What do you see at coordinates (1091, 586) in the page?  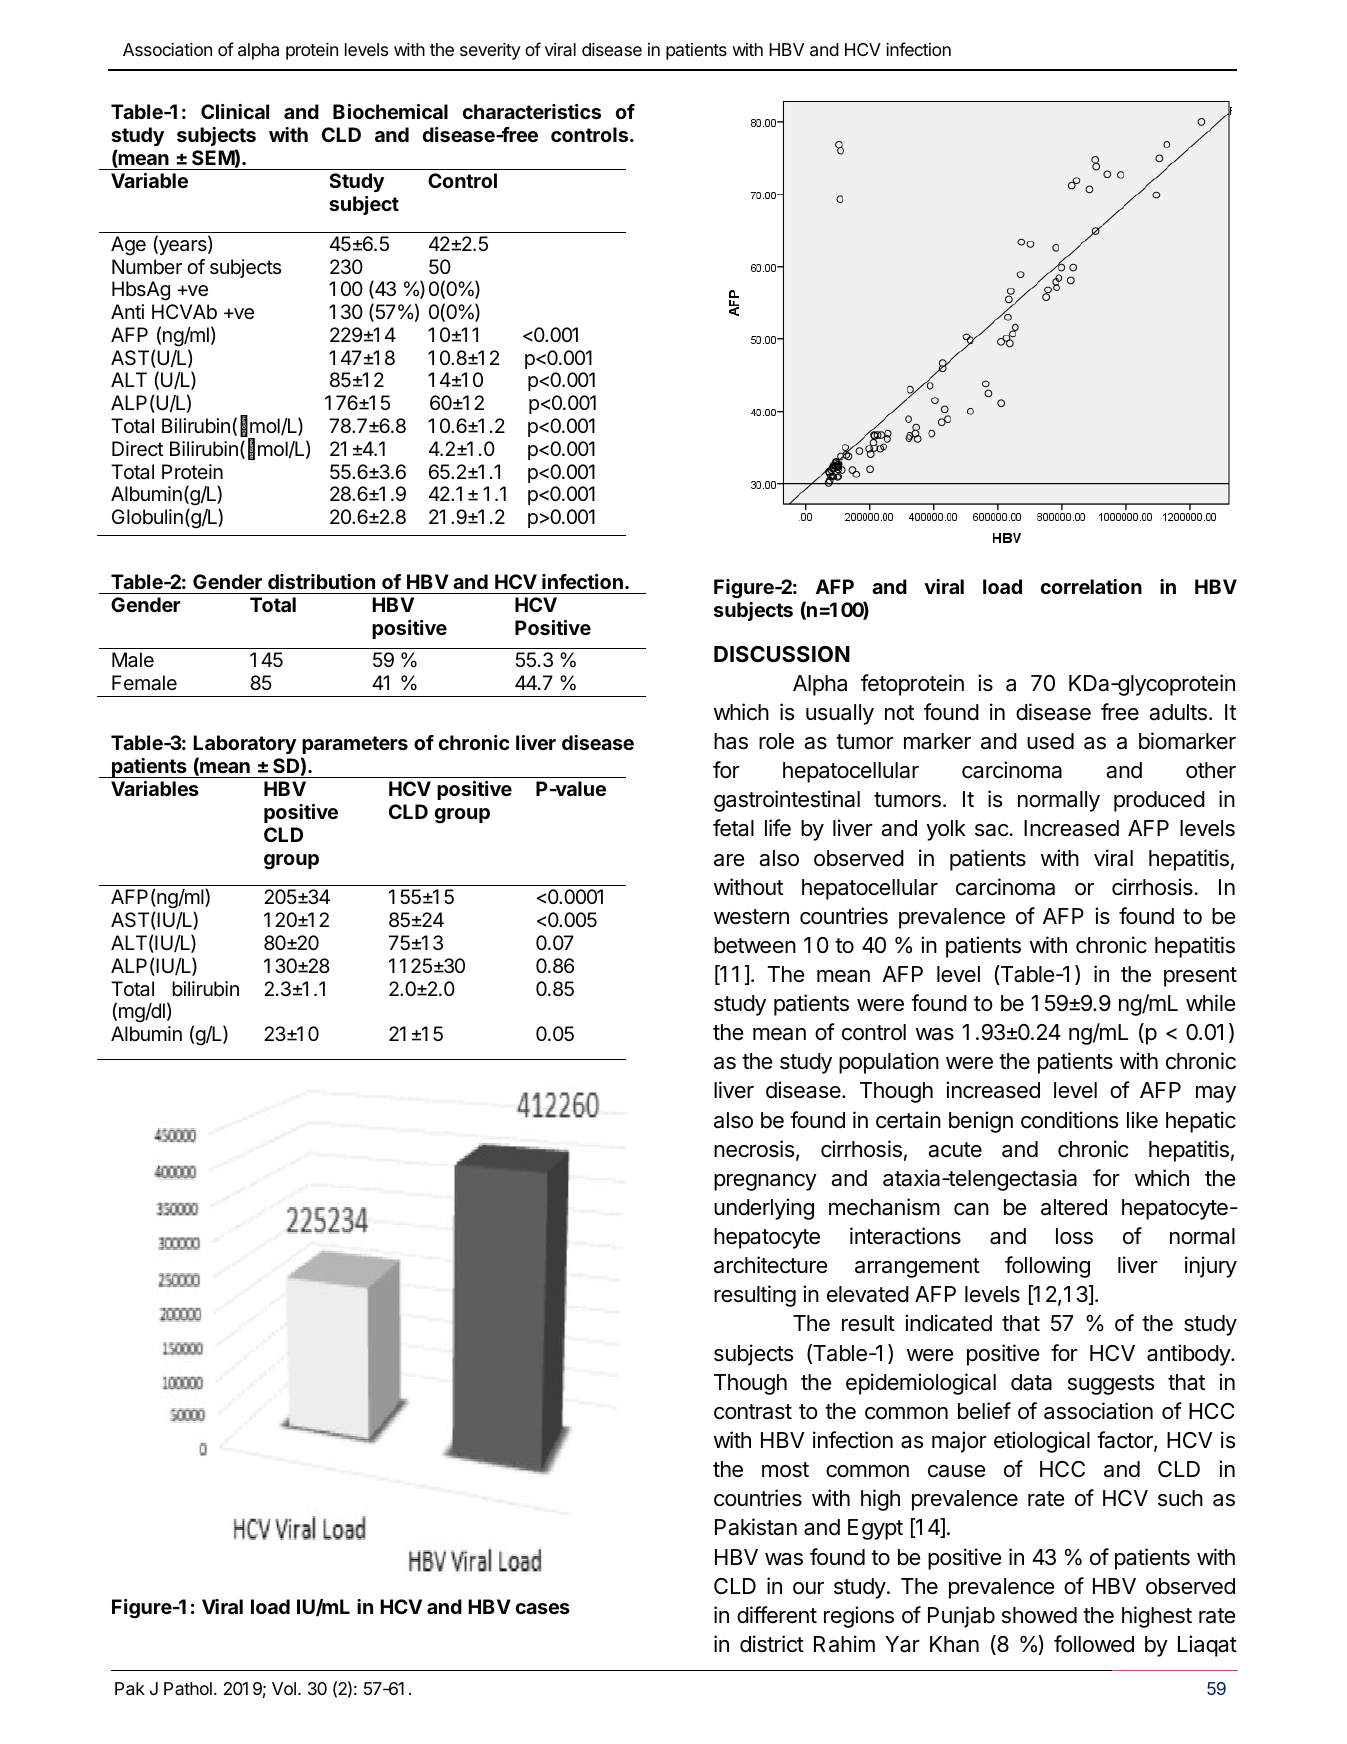 I see `correlation` at bounding box center [1091, 586].
